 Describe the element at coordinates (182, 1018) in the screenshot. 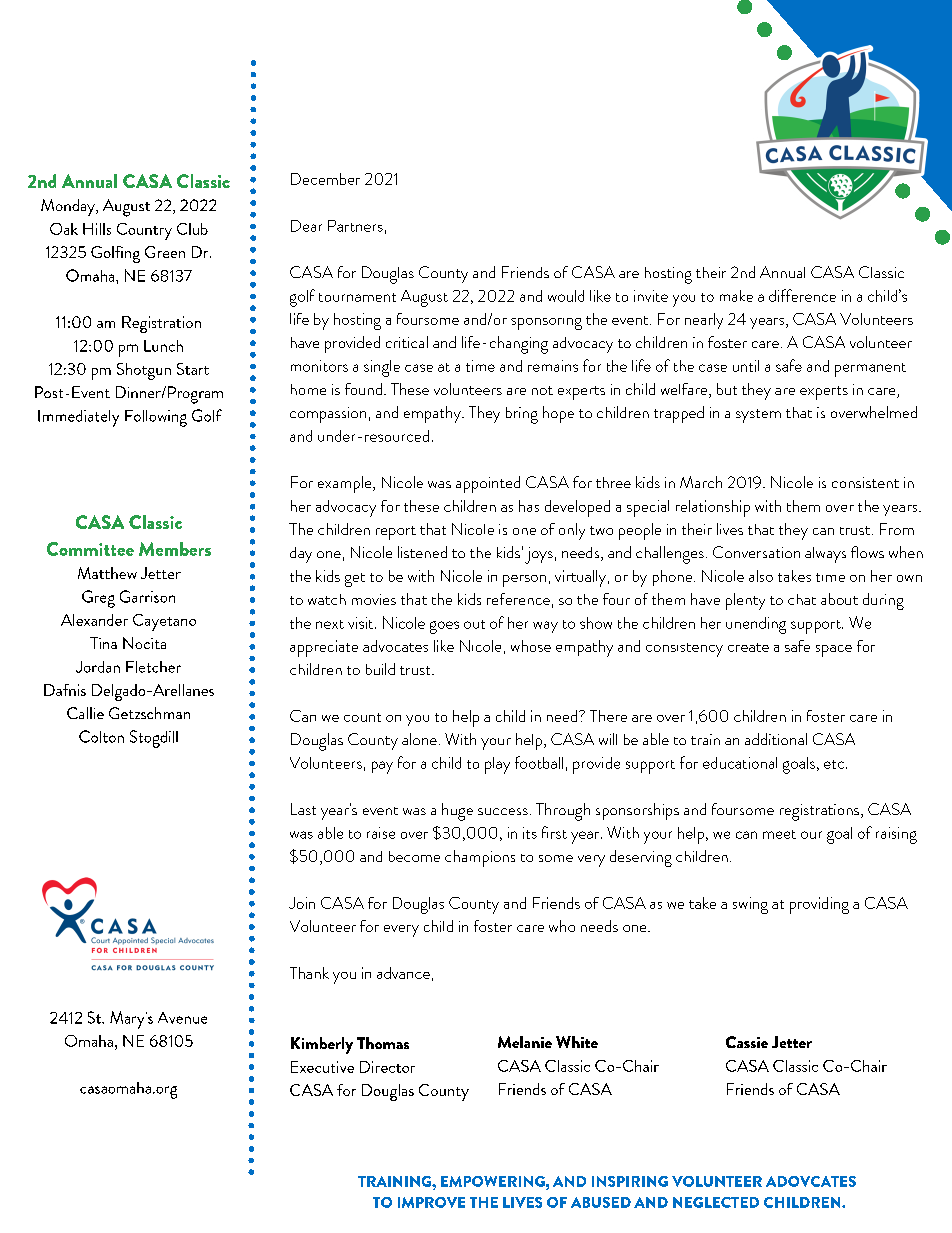

I see `Avenue` at that location.
